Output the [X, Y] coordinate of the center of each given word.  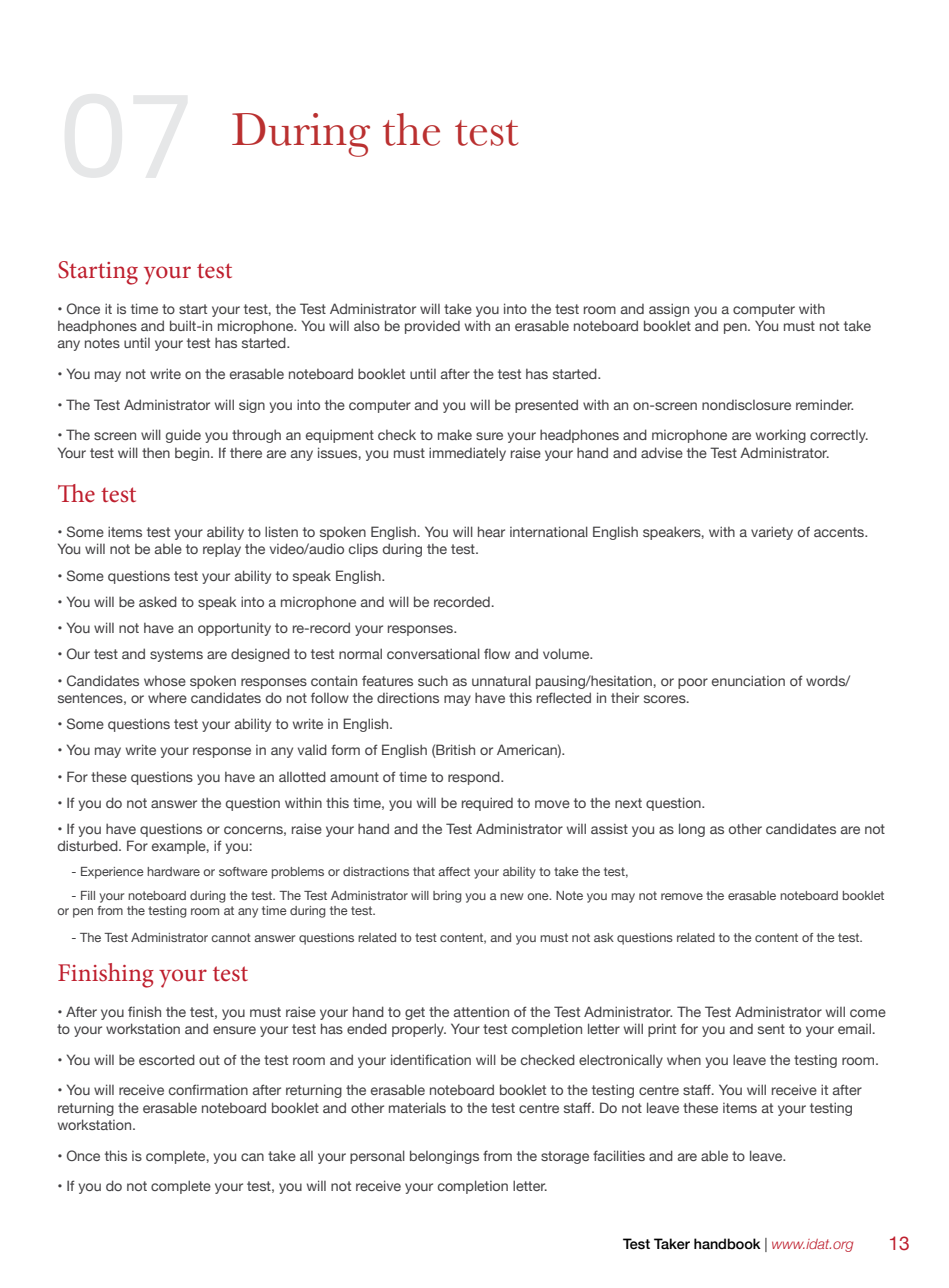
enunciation [748, 680]
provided [432, 327]
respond [475, 778]
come [868, 1013]
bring [447, 897]
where [167, 697]
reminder [824, 404]
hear [491, 531]
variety [772, 533]
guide [183, 436]
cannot [231, 937]
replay [222, 550]
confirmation [208, 1089]
